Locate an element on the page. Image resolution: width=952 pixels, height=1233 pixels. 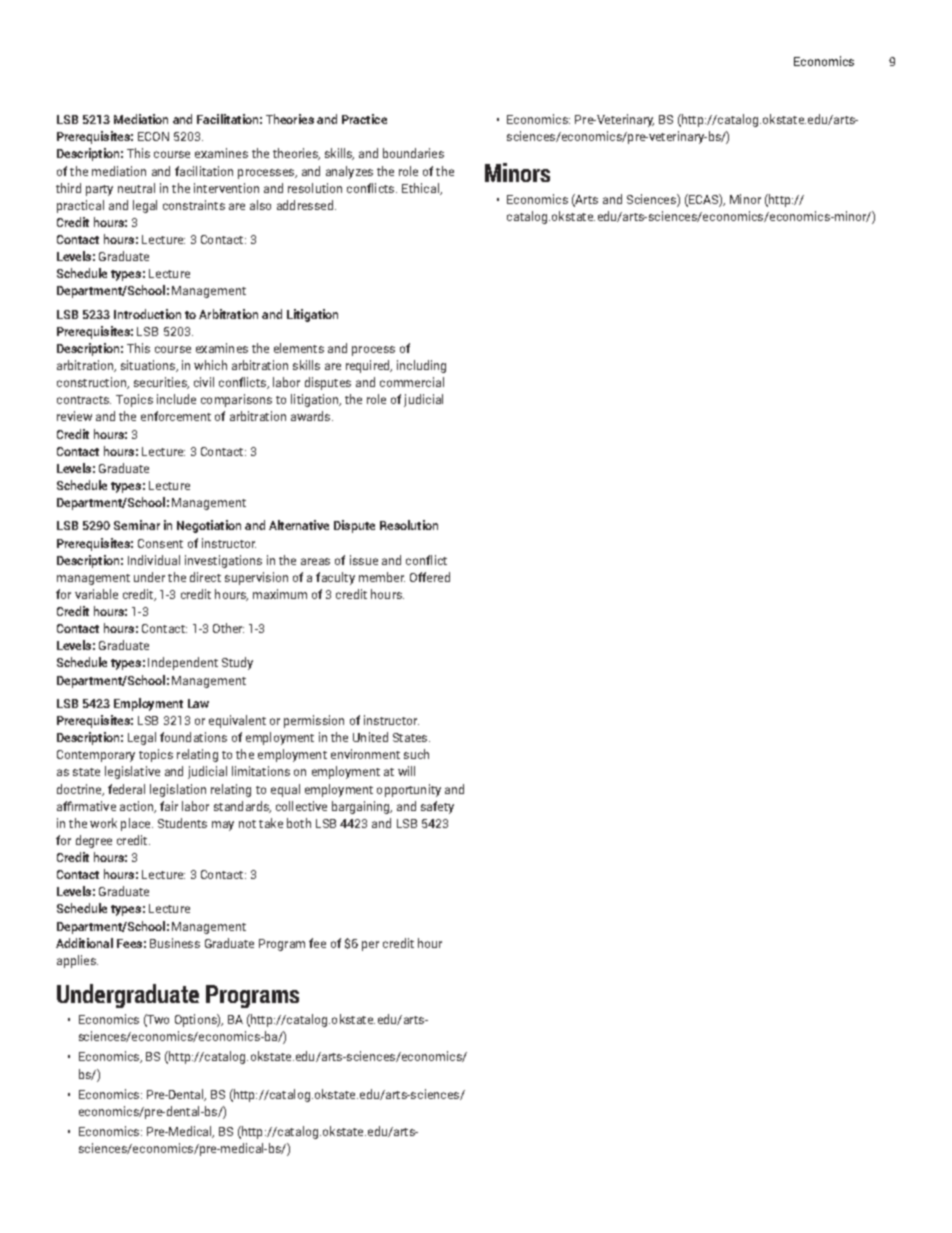
construction is located at coordinates (93, 383).
